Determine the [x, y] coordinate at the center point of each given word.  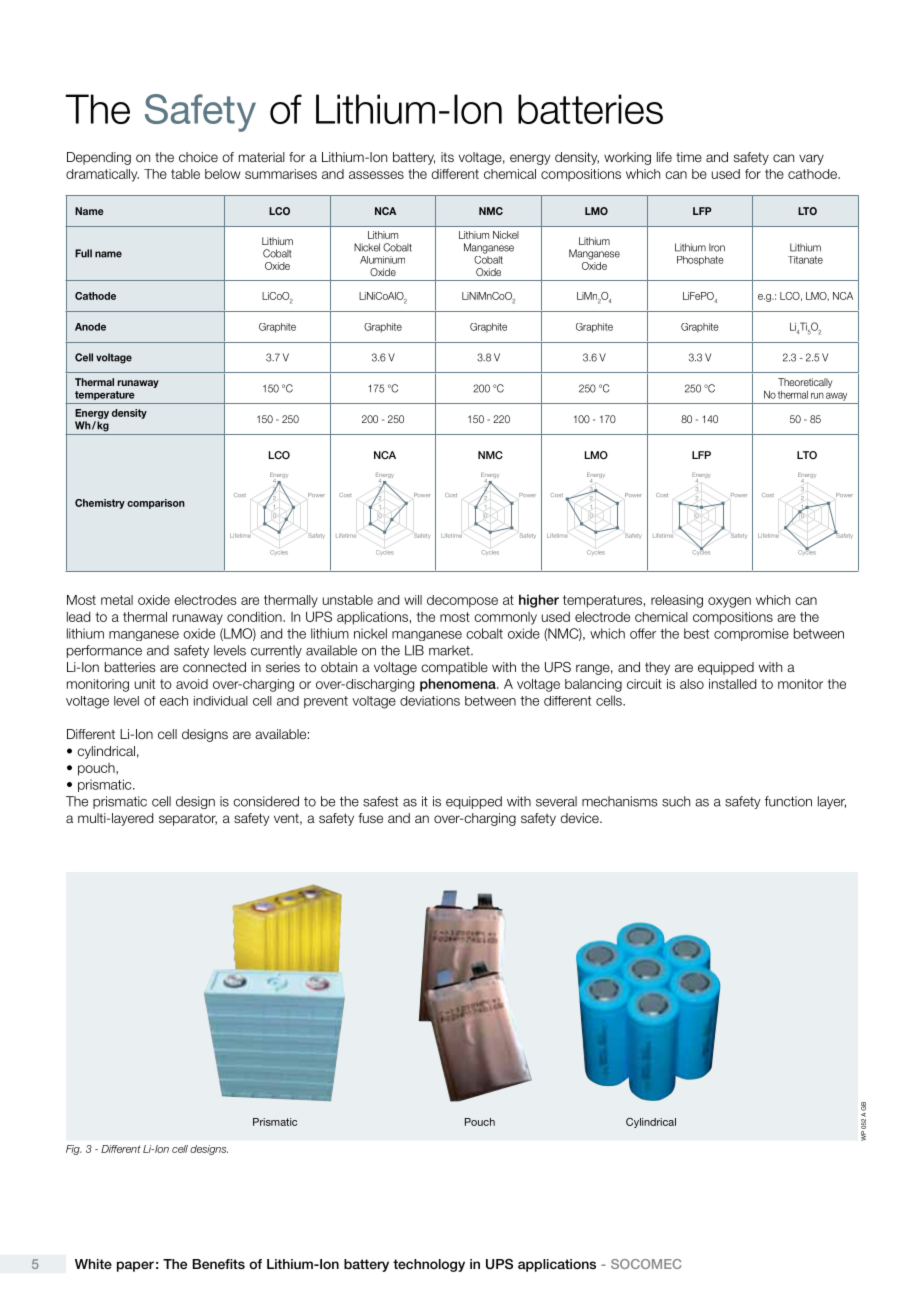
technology [429, 1265]
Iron [717, 247]
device [581, 818]
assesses [376, 175]
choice [198, 157]
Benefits [219, 1264]
